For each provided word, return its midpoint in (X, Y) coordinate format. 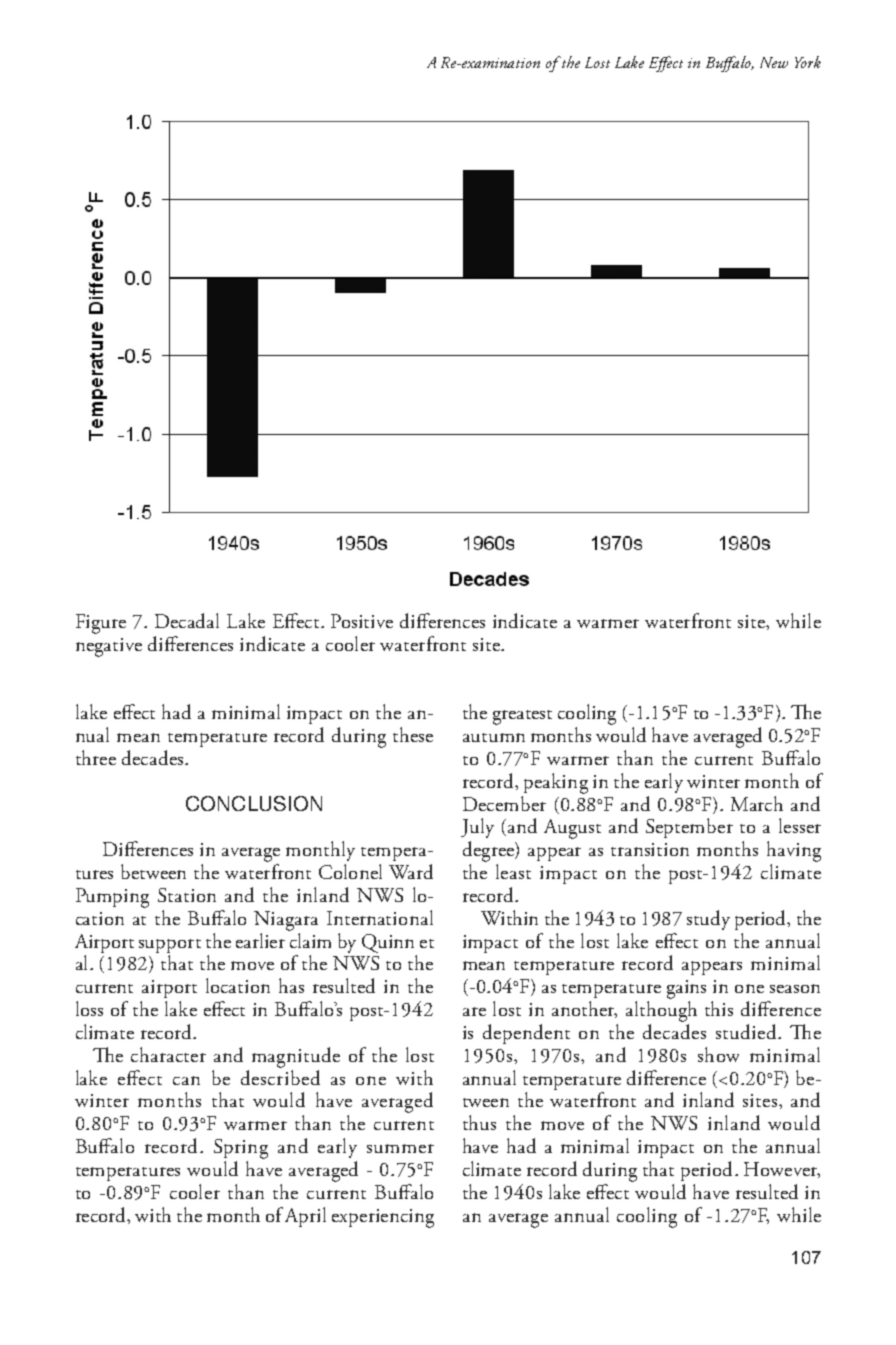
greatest (522, 717)
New (774, 62)
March (757, 803)
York (808, 62)
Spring (241, 1149)
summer (400, 1148)
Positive (362, 621)
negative (109, 647)
